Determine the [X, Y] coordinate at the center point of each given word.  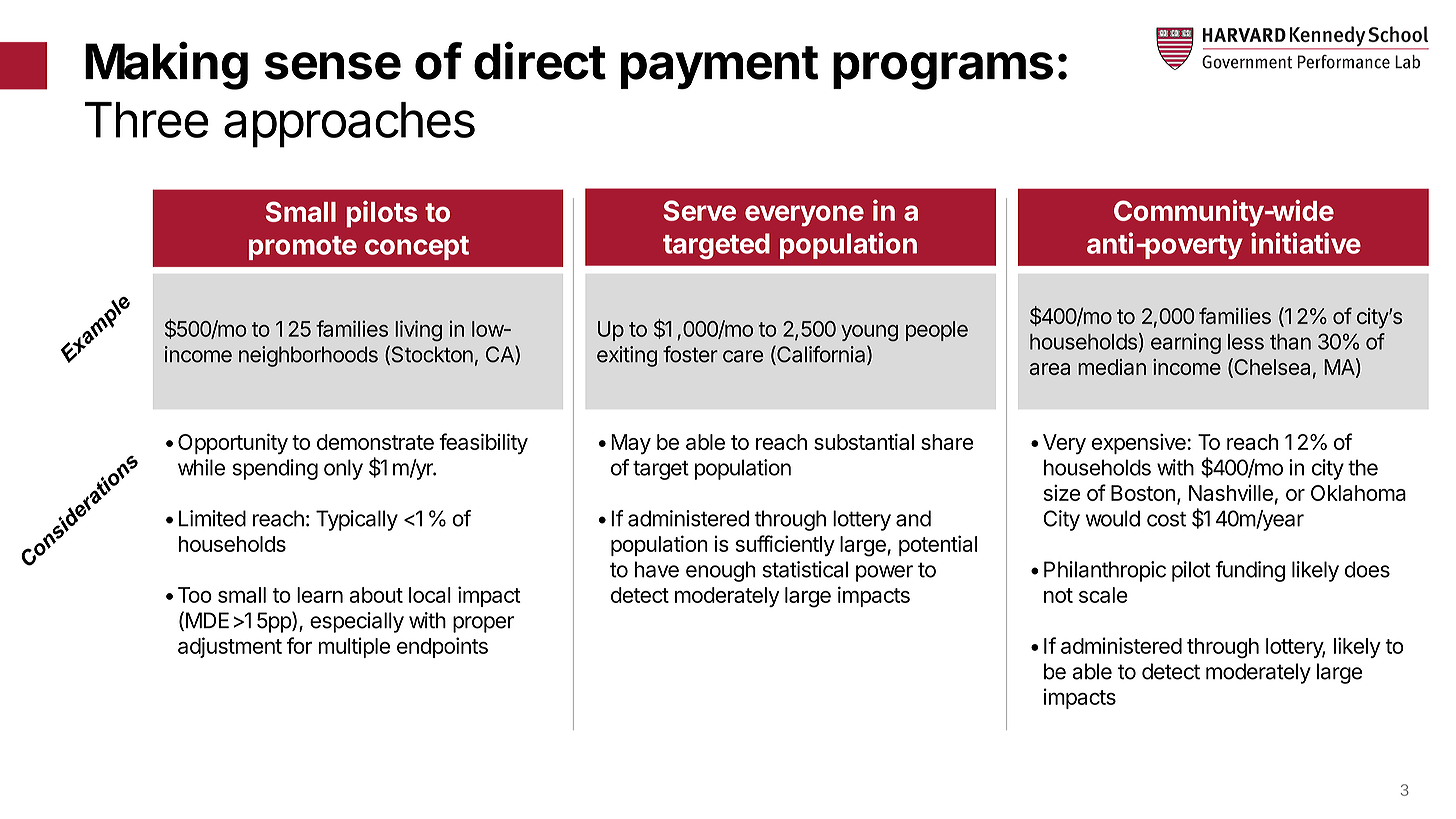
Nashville [1231, 493]
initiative [1306, 243]
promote [303, 248]
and [913, 518]
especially [357, 622]
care [743, 356]
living [418, 330]
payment [720, 67]
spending [275, 469]
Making [166, 65]
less [1246, 342]
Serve [699, 210]
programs [943, 71]
